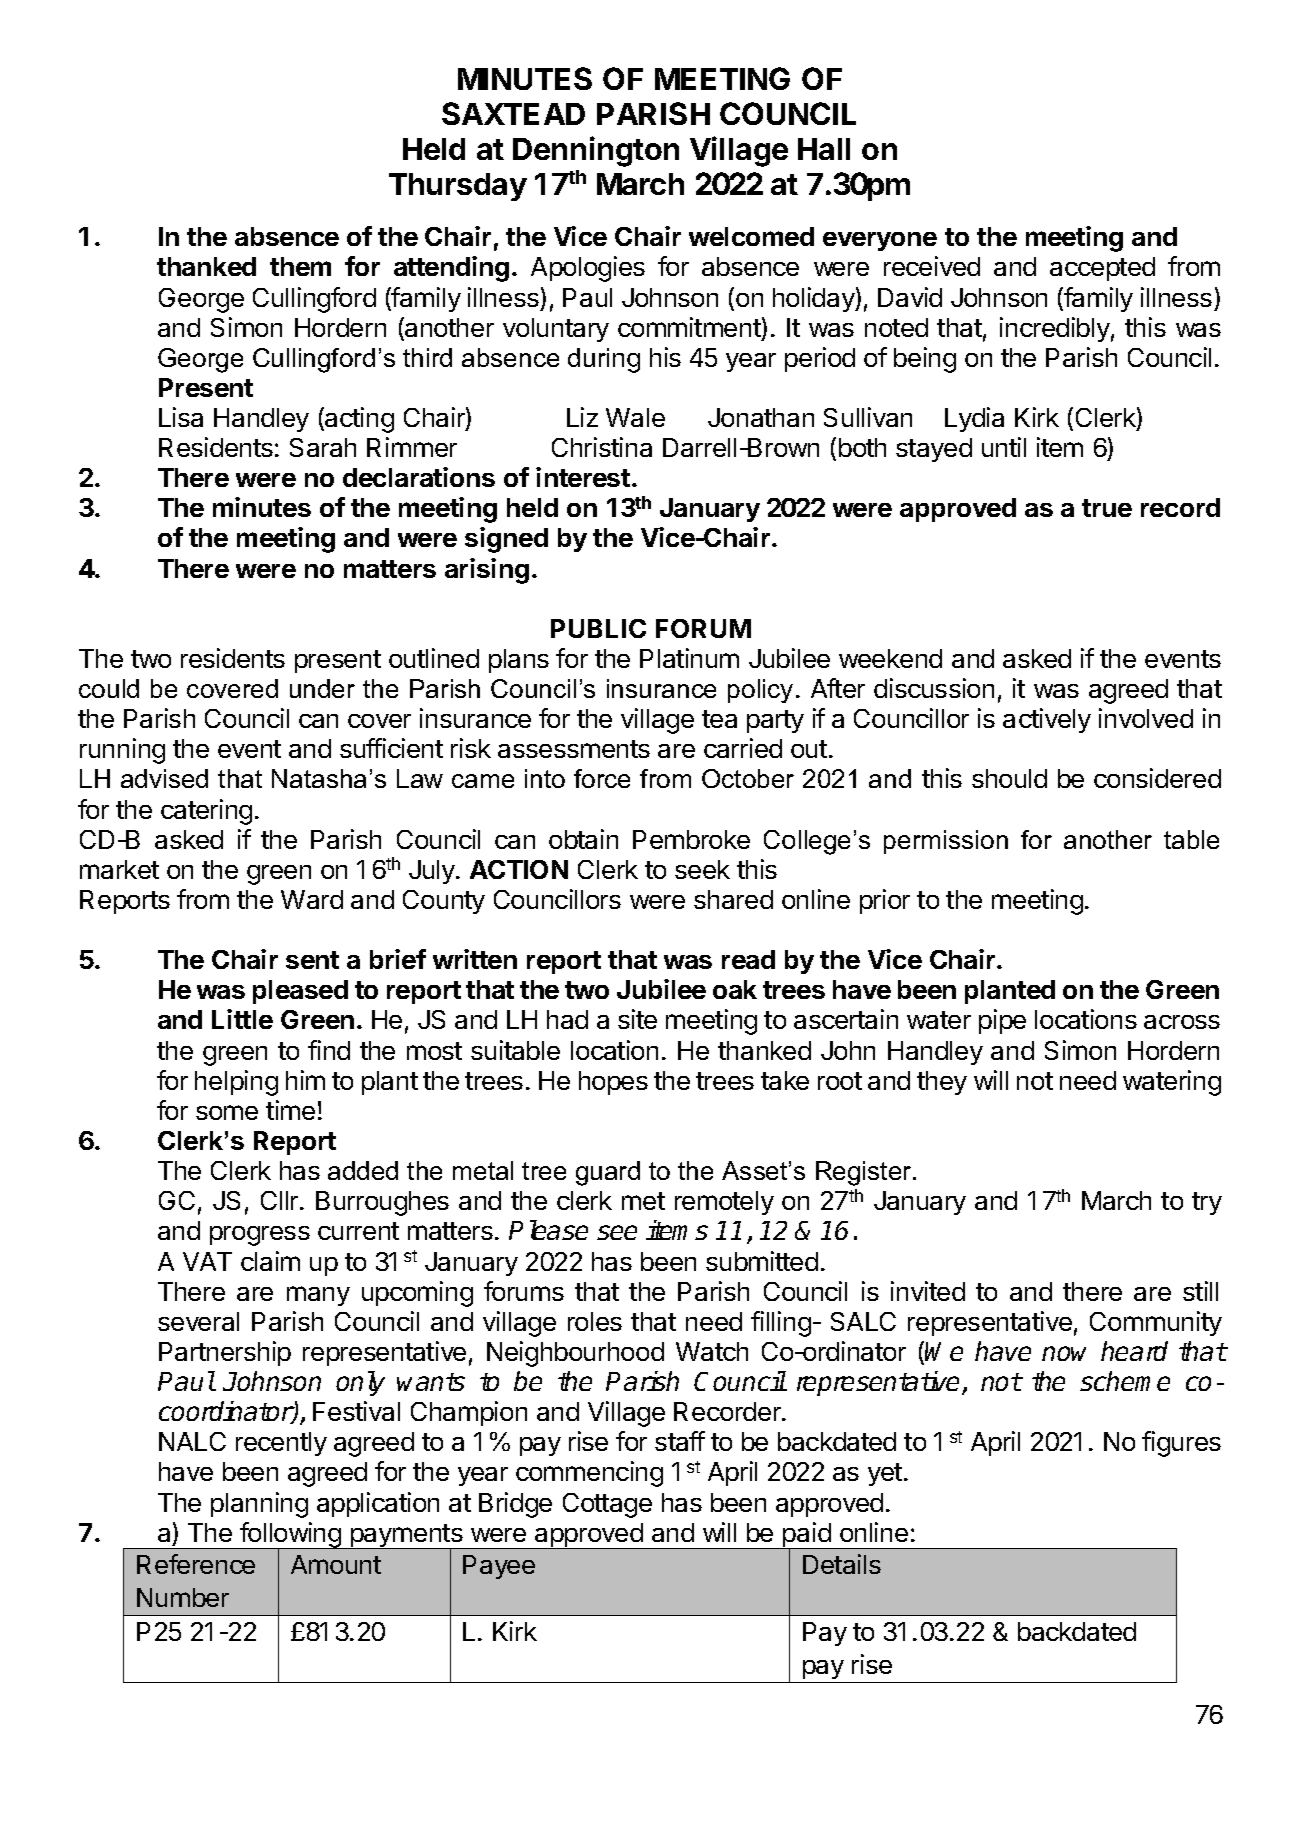 This page has height=1838, width=1300. I want to click on welcomed, so click(751, 236).
